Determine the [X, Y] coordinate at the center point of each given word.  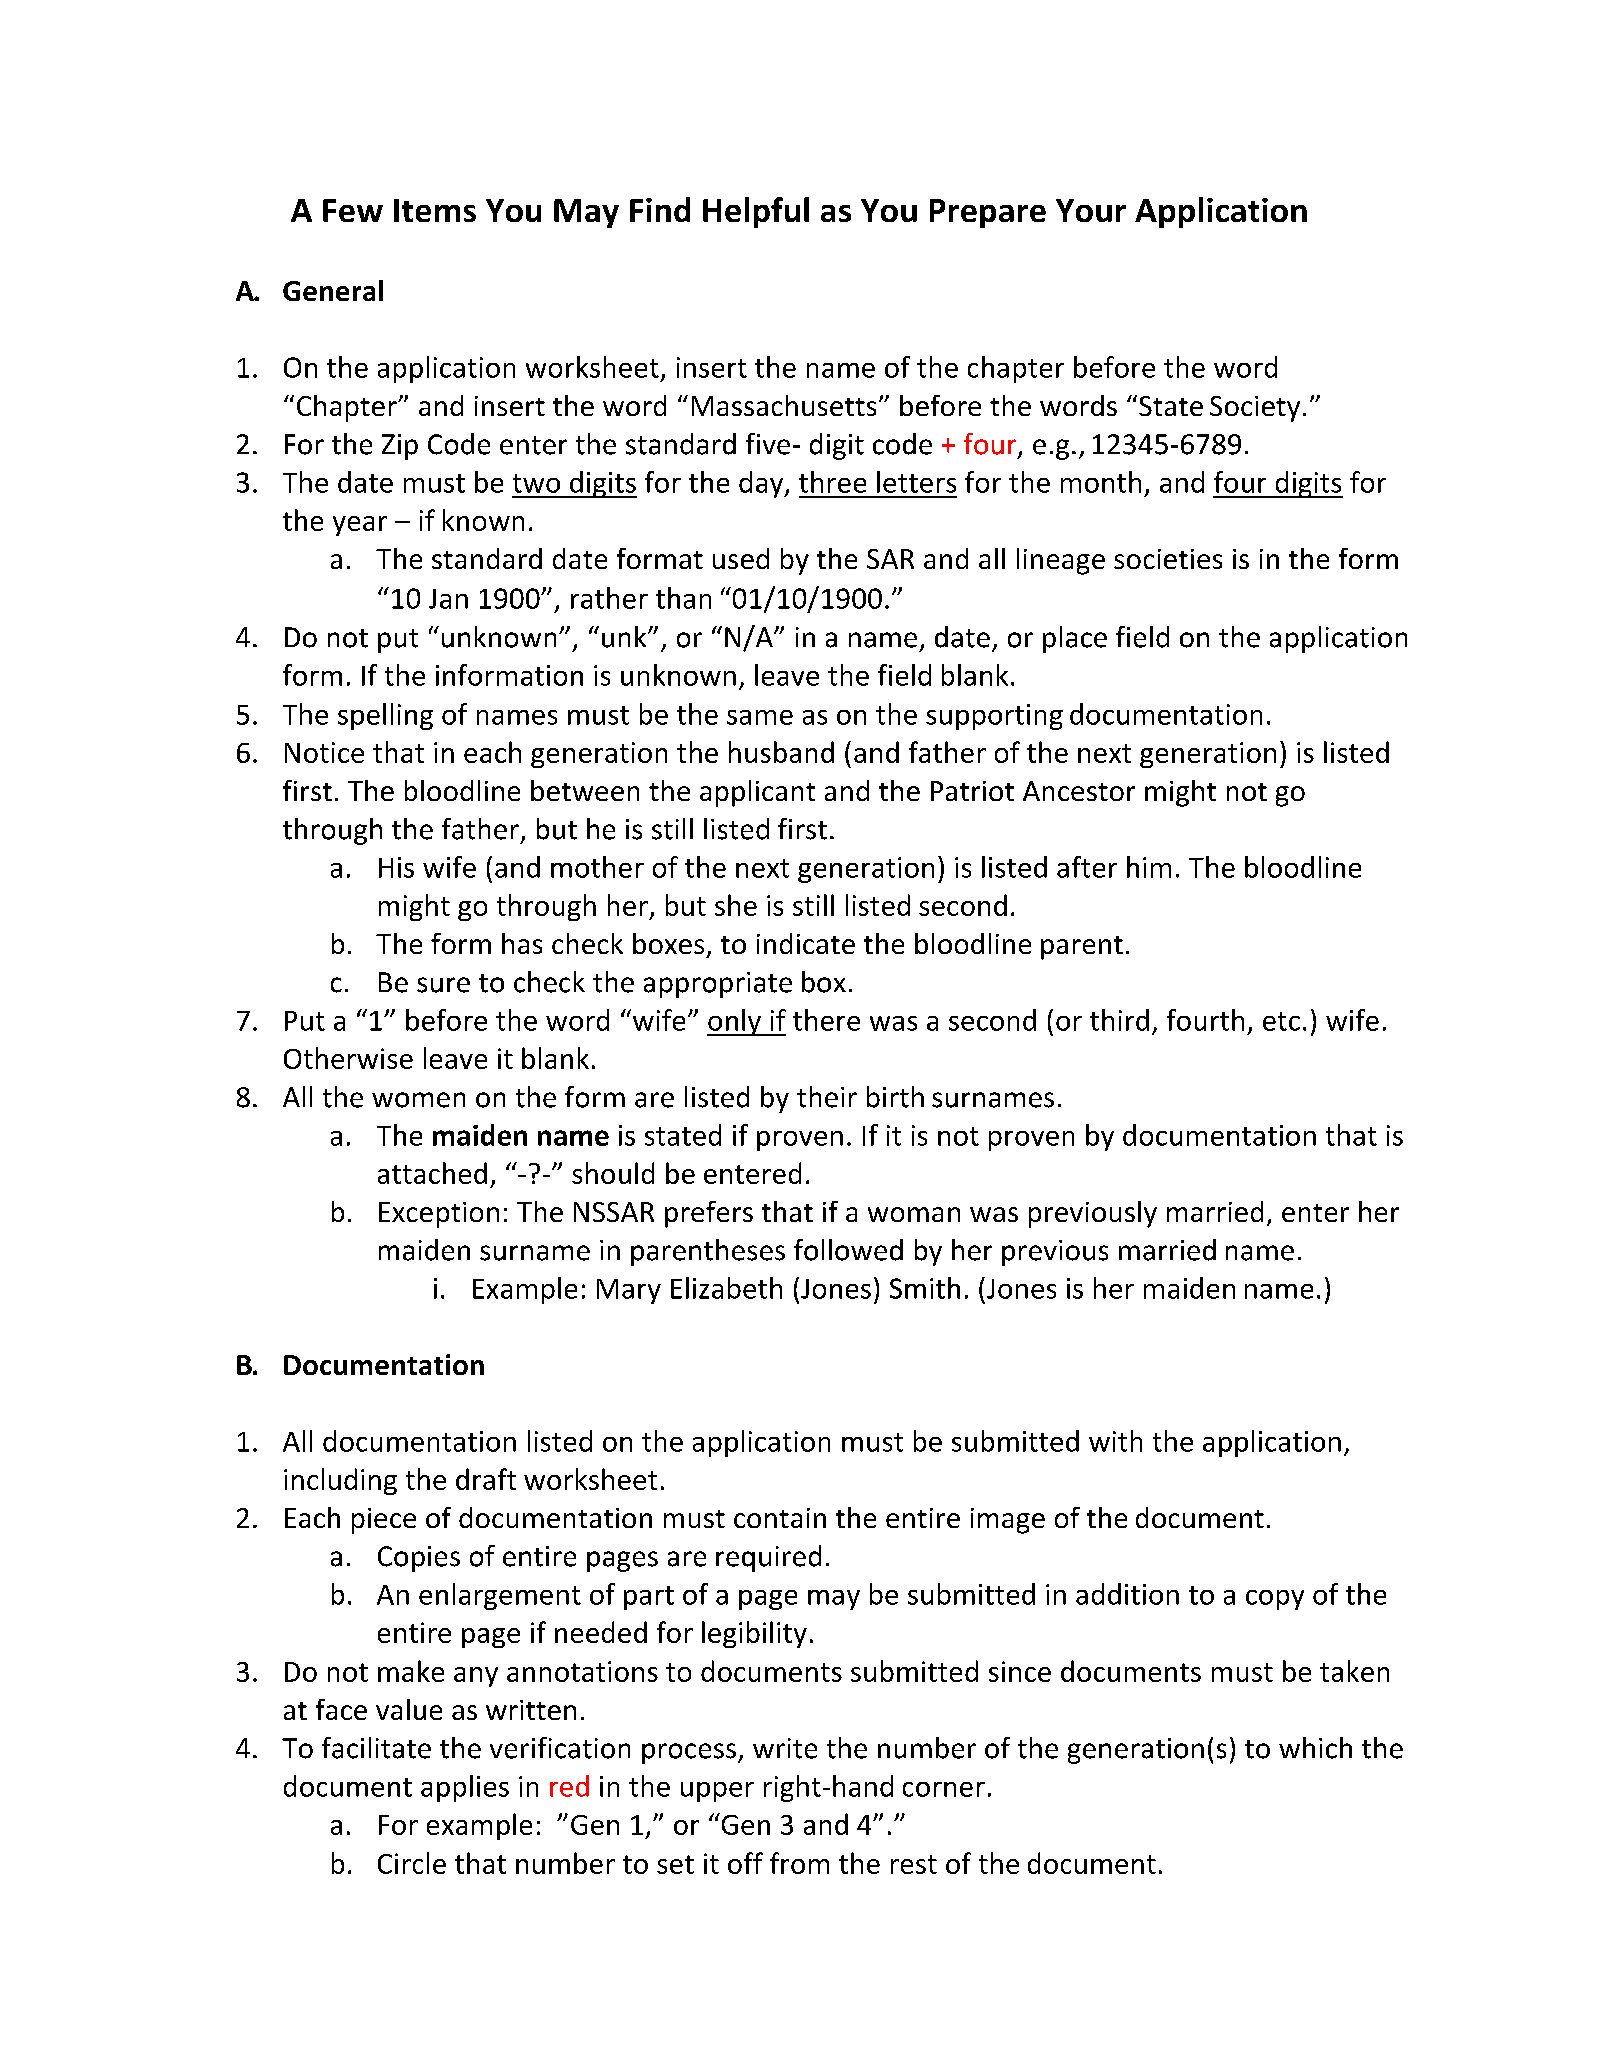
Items [435, 210]
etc [1281, 1021]
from [799, 1863]
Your [1091, 210]
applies [465, 1788]
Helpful [756, 212]
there [826, 1020]
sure [443, 985]
